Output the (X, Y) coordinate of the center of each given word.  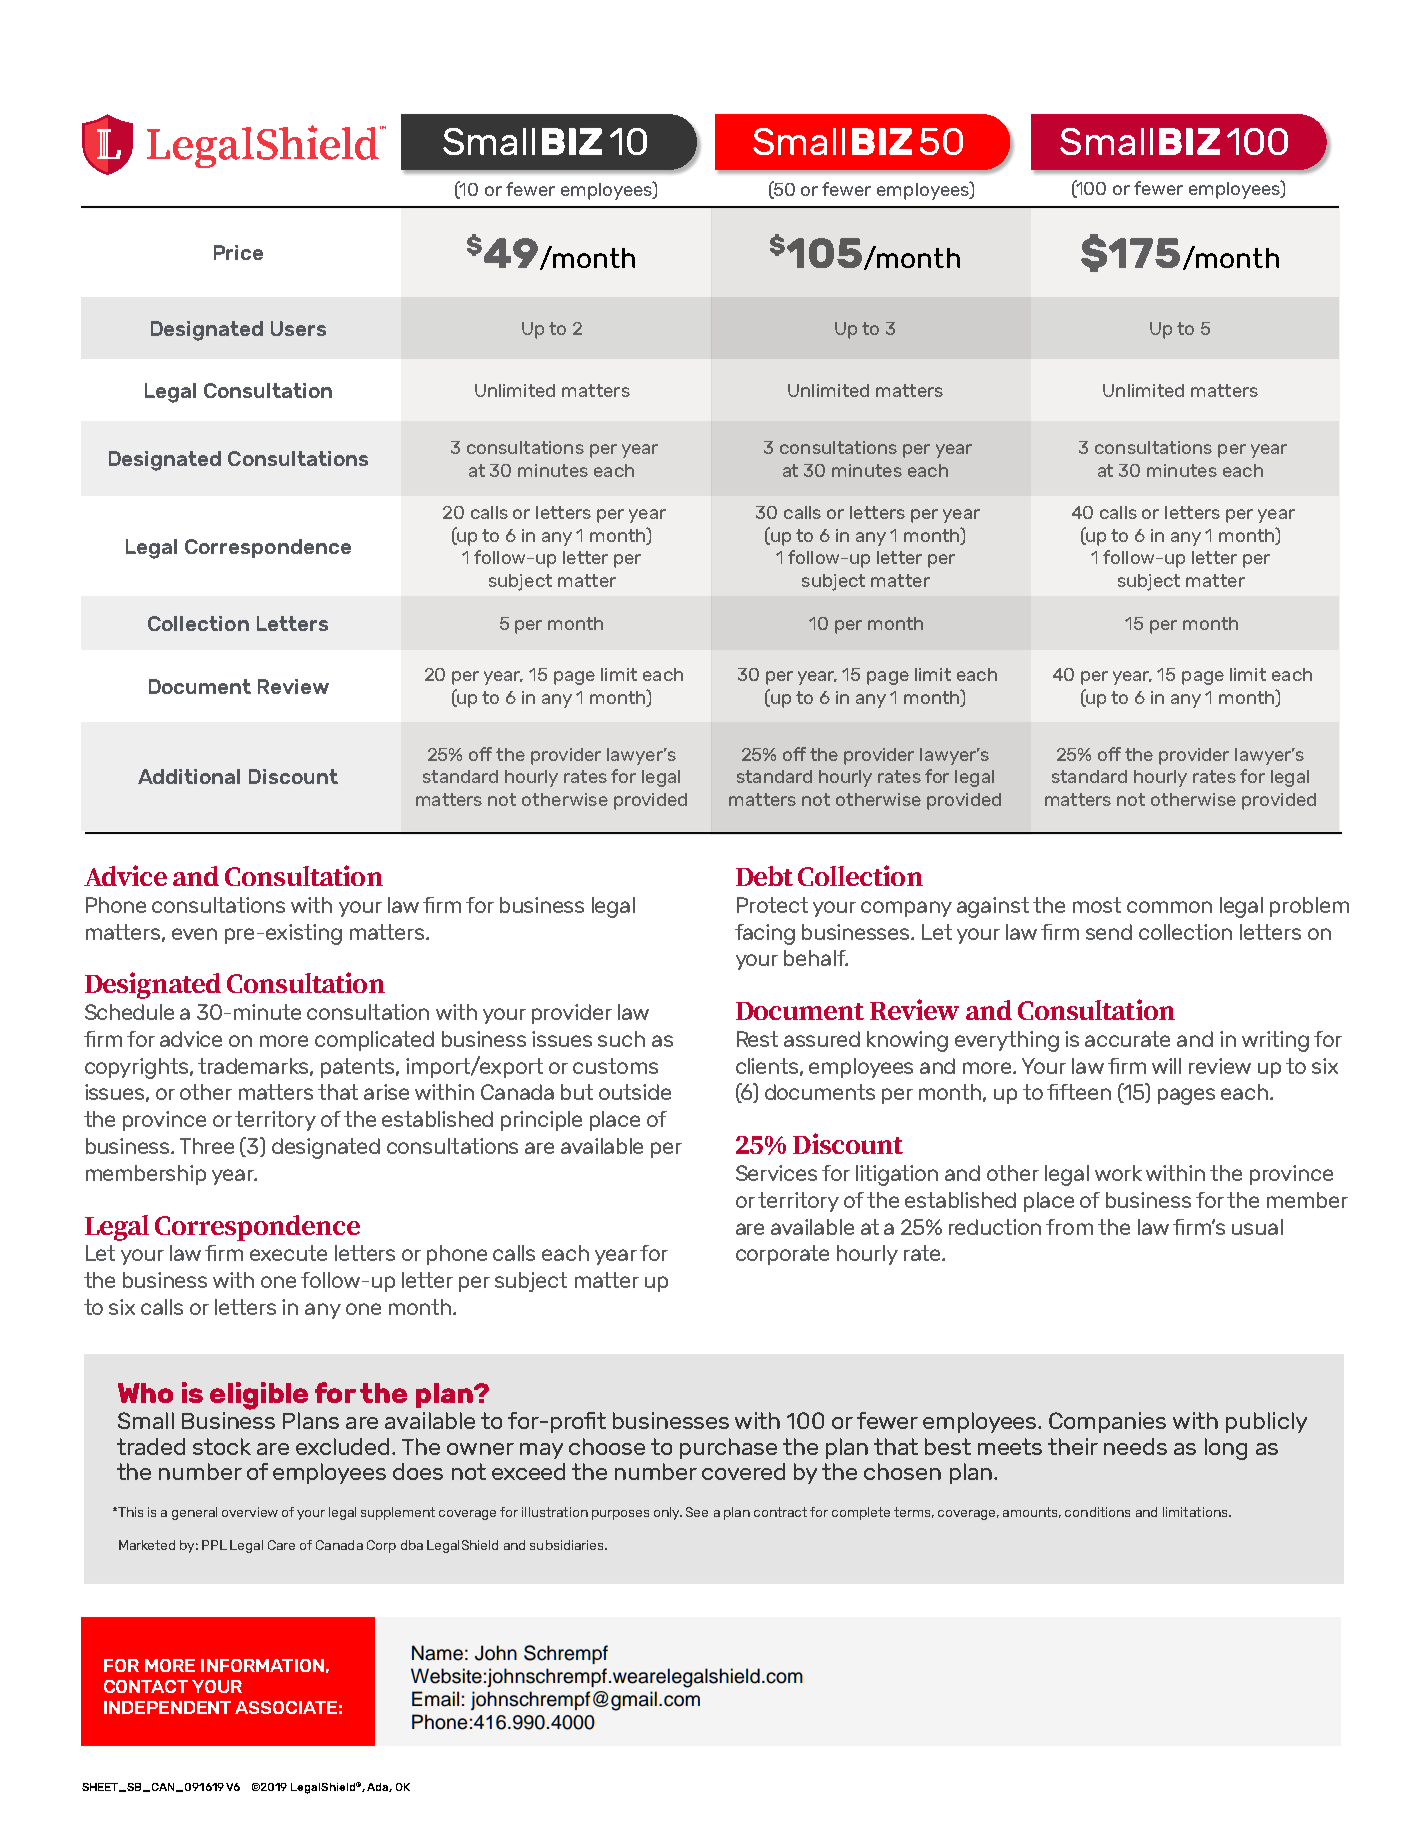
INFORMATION (262, 1665)
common (1169, 907)
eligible (259, 1396)
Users (298, 328)
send (1109, 932)
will (1166, 1066)
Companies (1107, 1422)
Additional (189, 776)
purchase (728, 1448)
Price (238, 252)
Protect (772, 905)
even (194, 934)
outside (635, 1092)
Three (207, 1146)
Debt (764, 876)
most (1097, 905)
